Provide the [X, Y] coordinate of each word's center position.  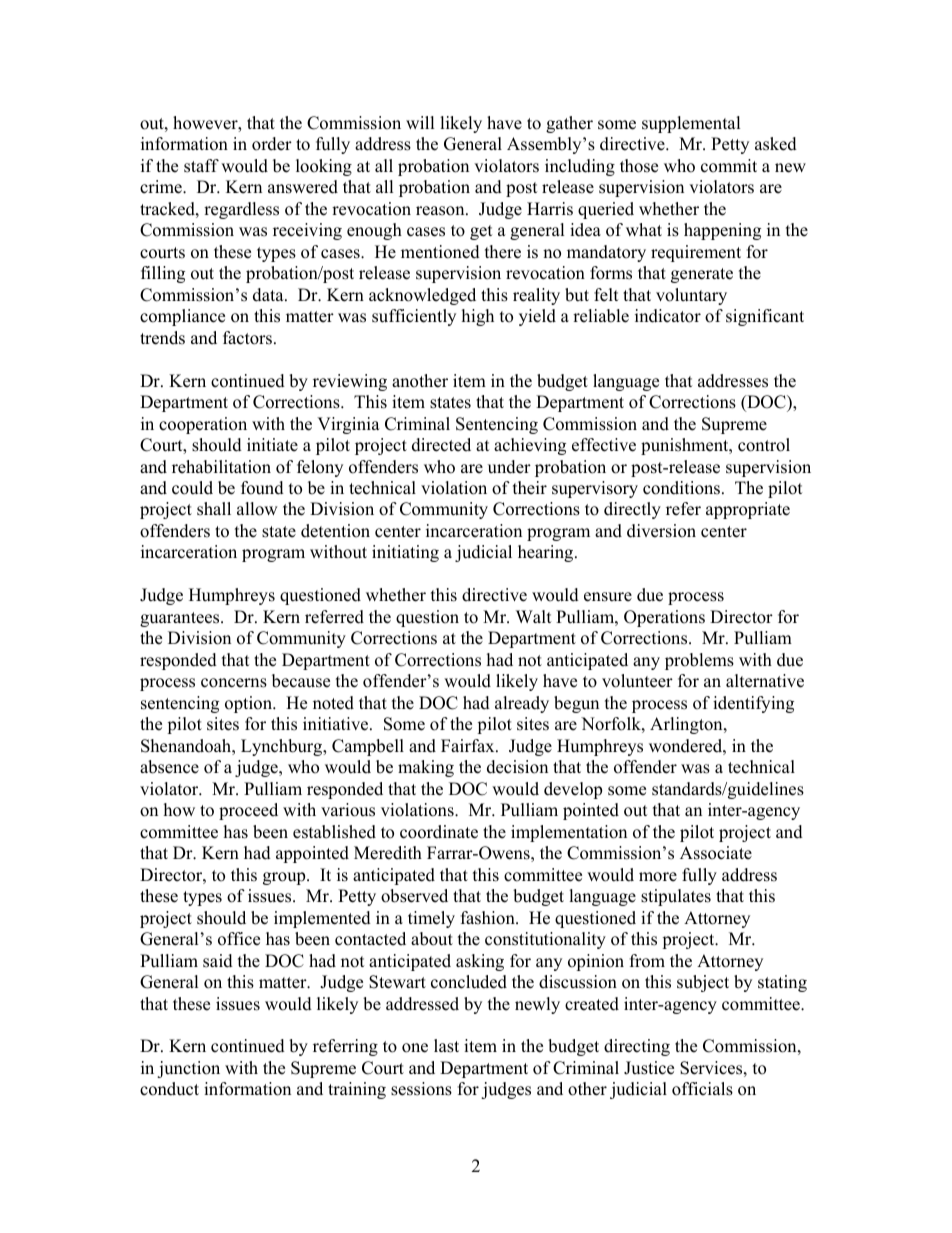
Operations [664, 618]
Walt [534, 616]
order [272, 144]
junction [188, 1069]
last [446, 1046]
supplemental [691, 124]
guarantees [181, 619]
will [420, 122]
